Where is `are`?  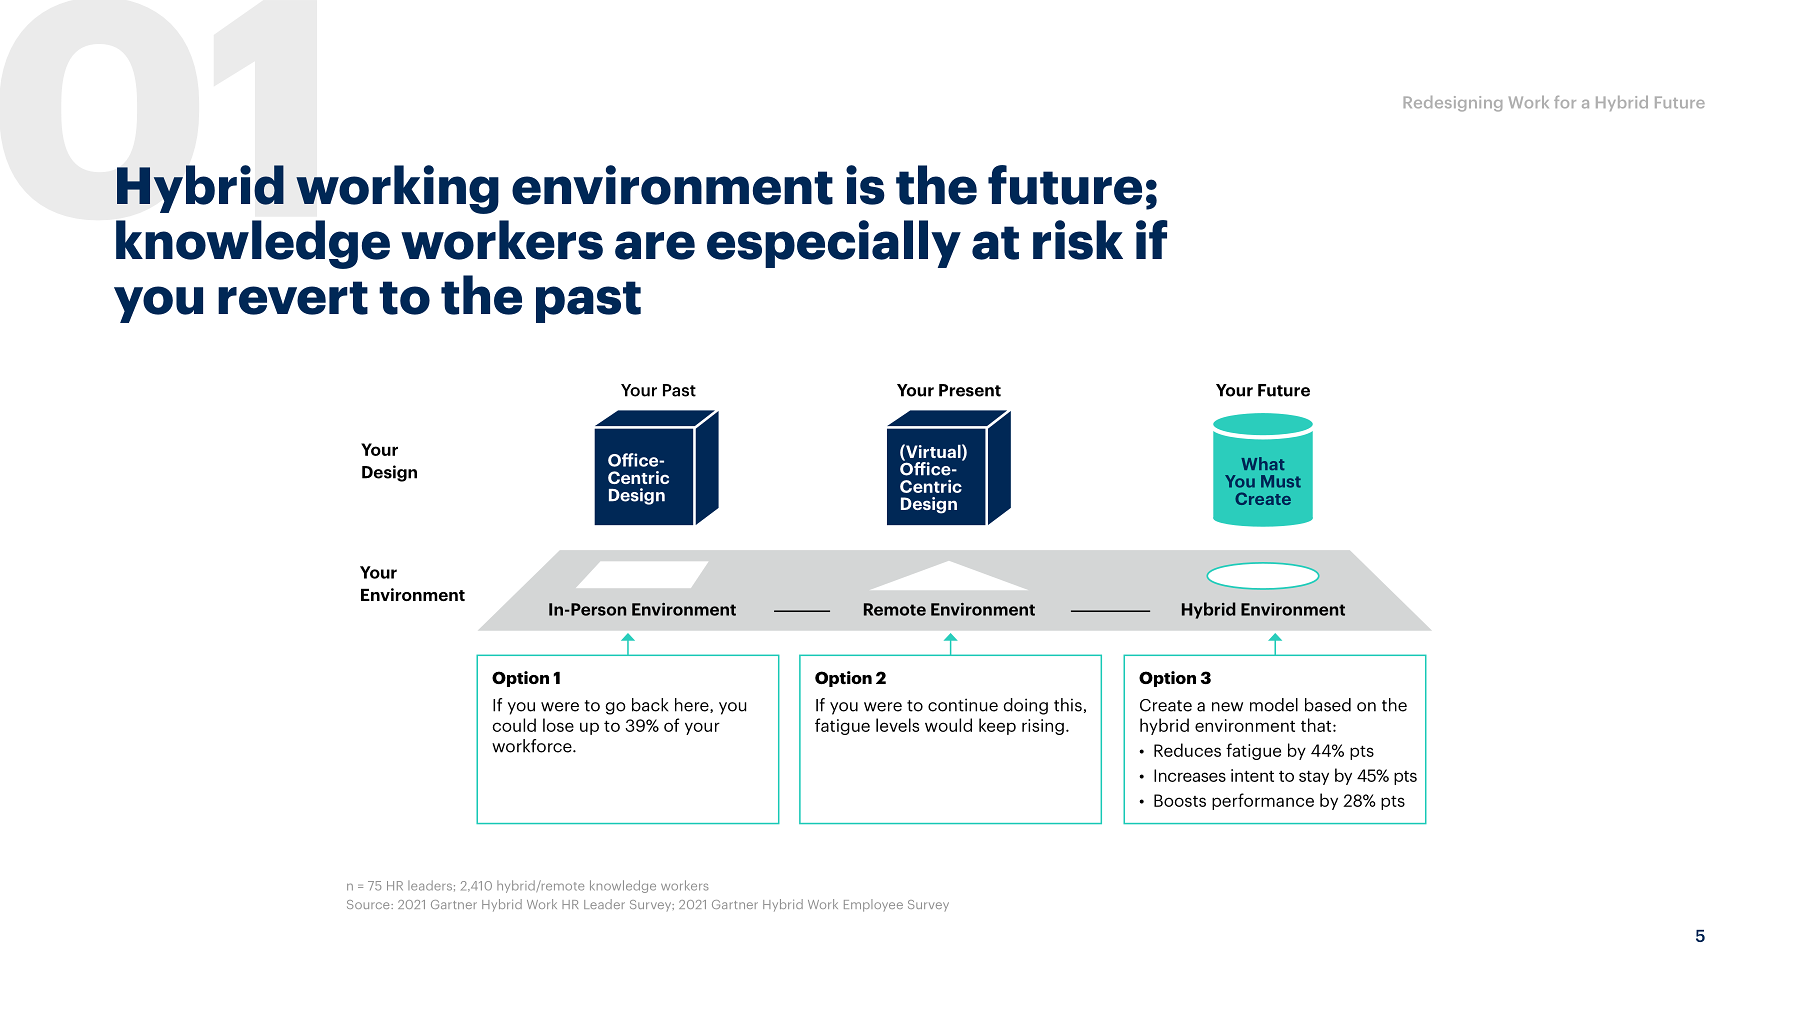 are is located at coordinates (655, 245).
